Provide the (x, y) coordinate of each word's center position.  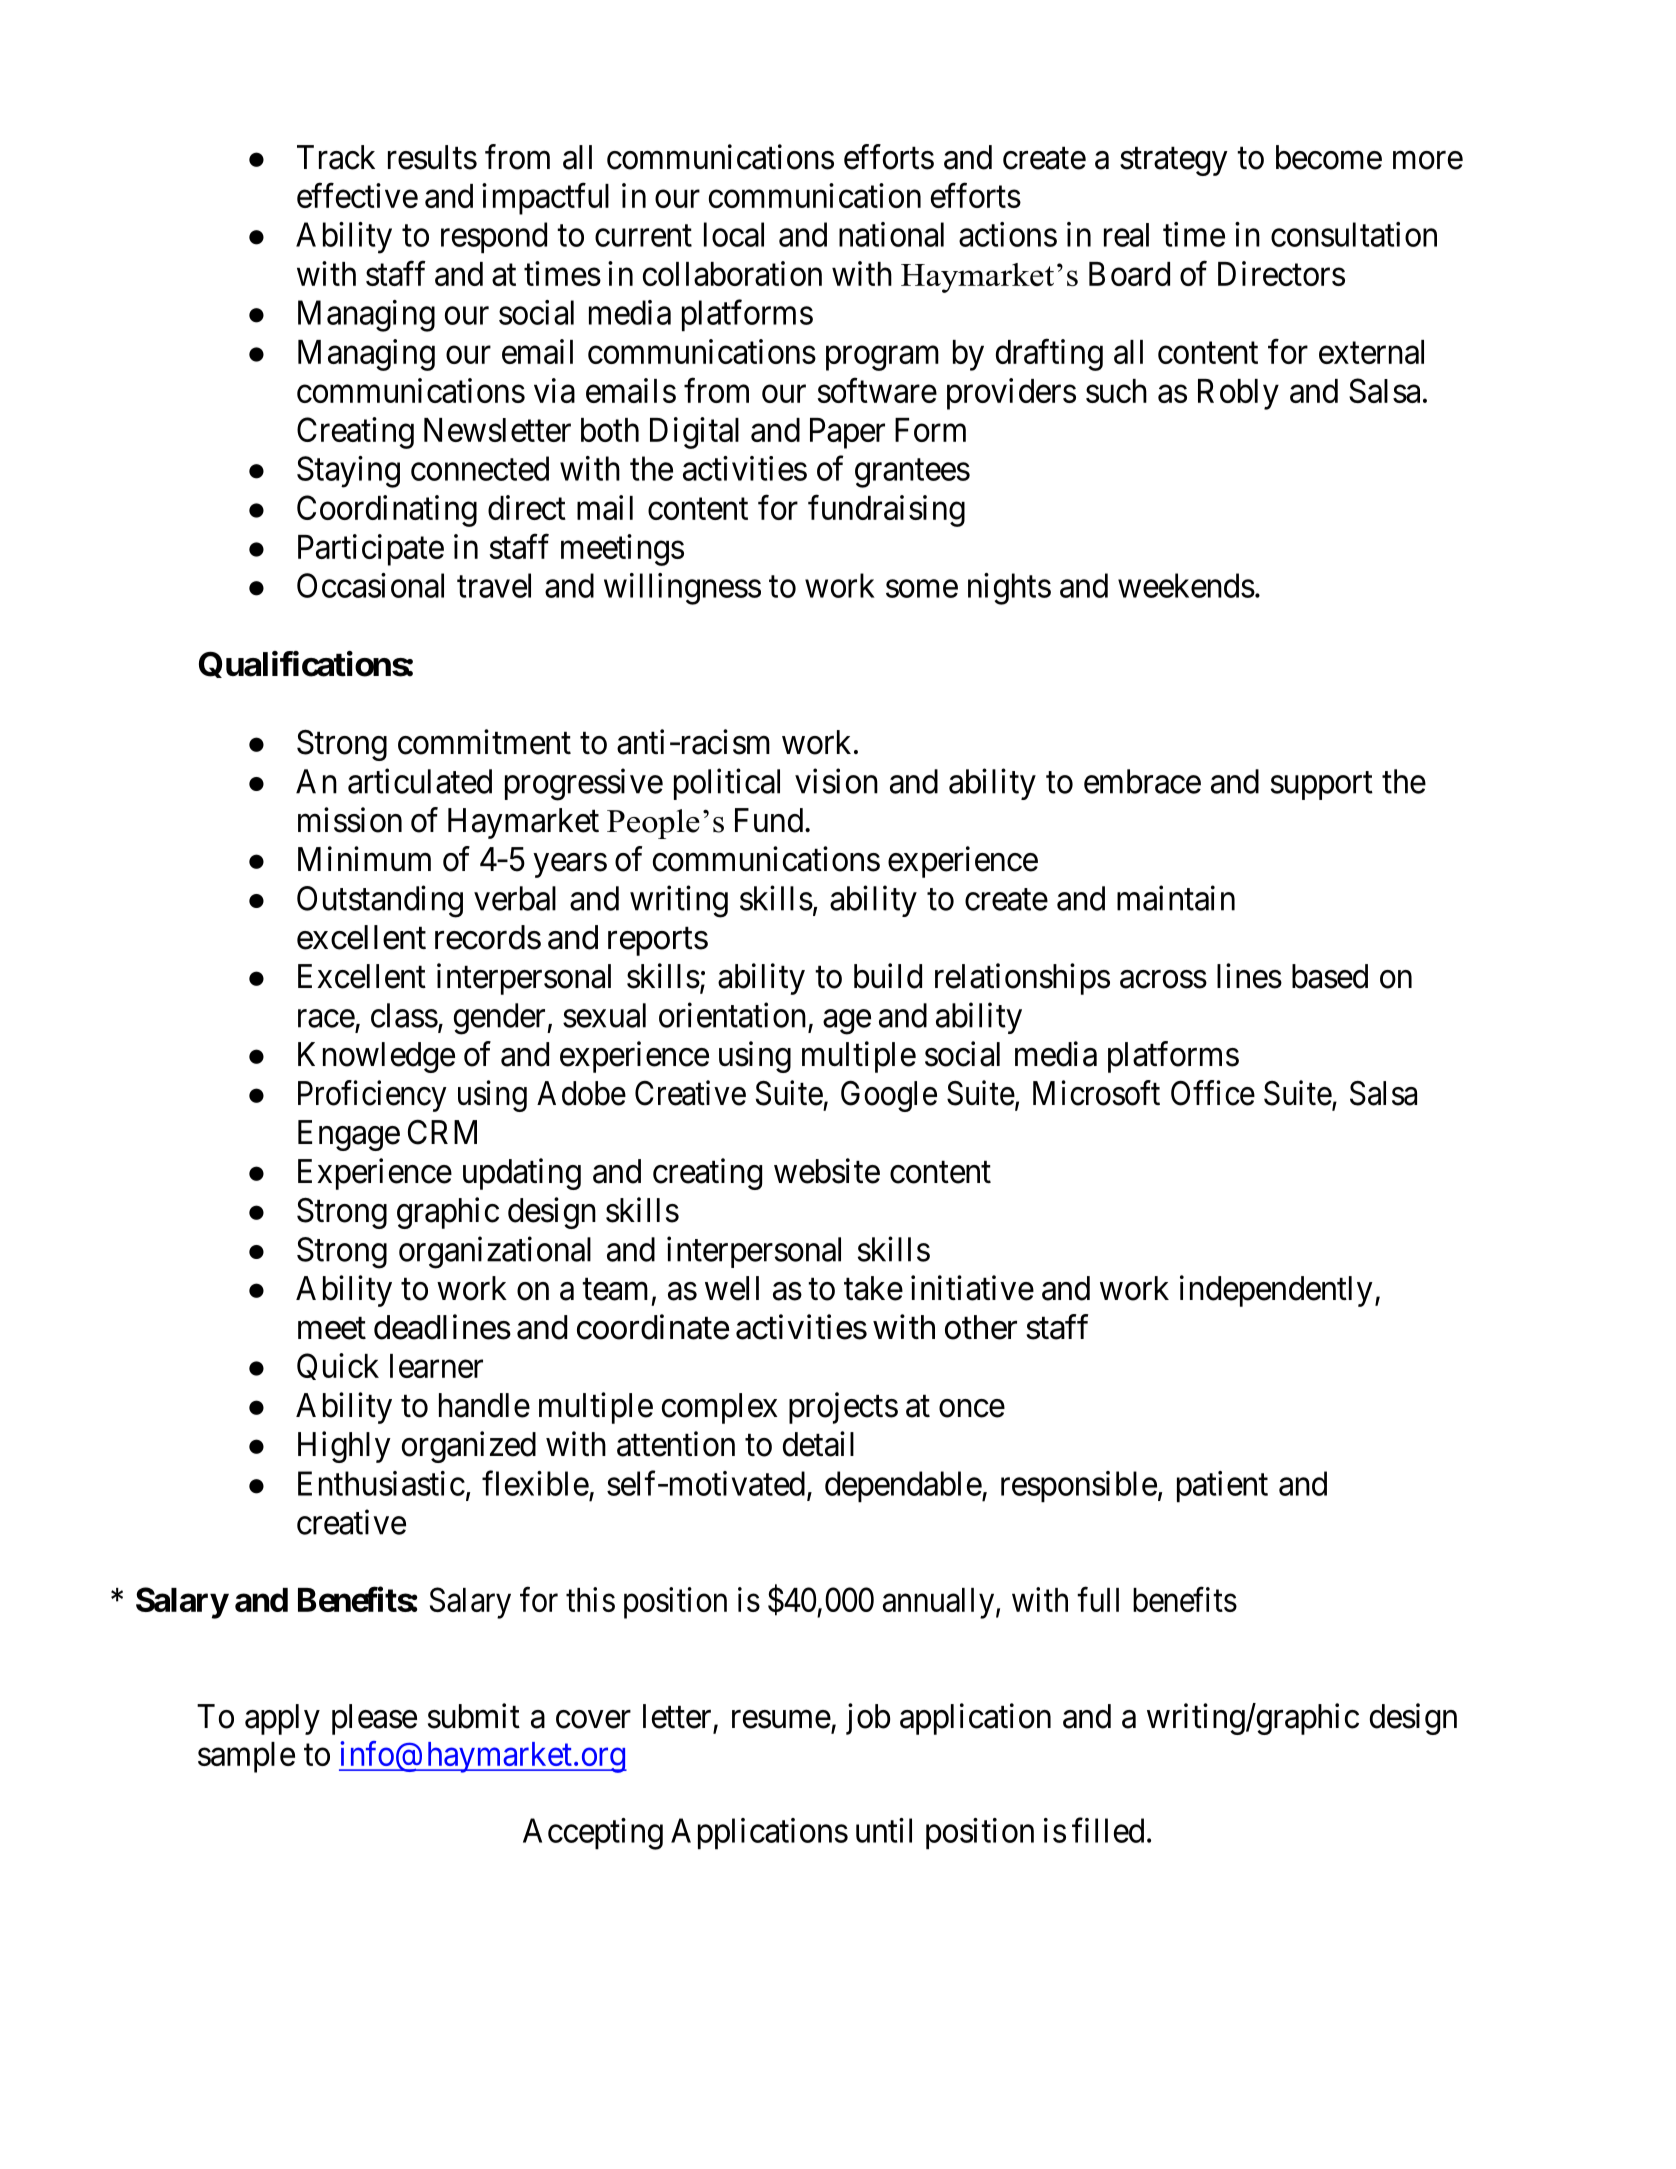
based (1330, 976)
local (734, 234)
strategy (1174, 161)
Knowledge (376, 1057)
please (374, 1719)
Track (336, 157)
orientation (732, 1015)
